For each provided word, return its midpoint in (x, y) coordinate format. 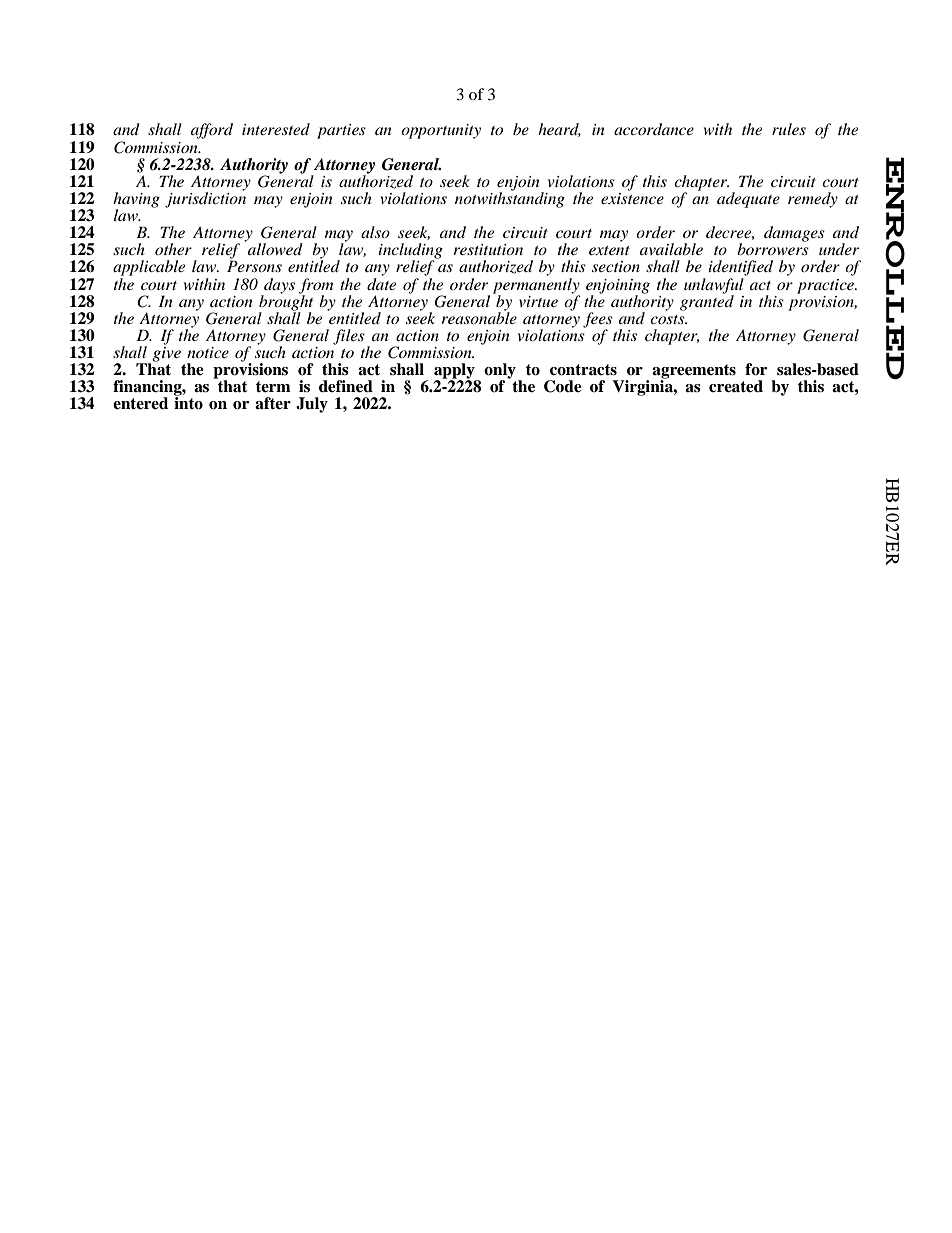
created (736, 386)
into (188, 402)
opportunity (441, 131)
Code (563, 386)
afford (212, 131)
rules (789, 129)
